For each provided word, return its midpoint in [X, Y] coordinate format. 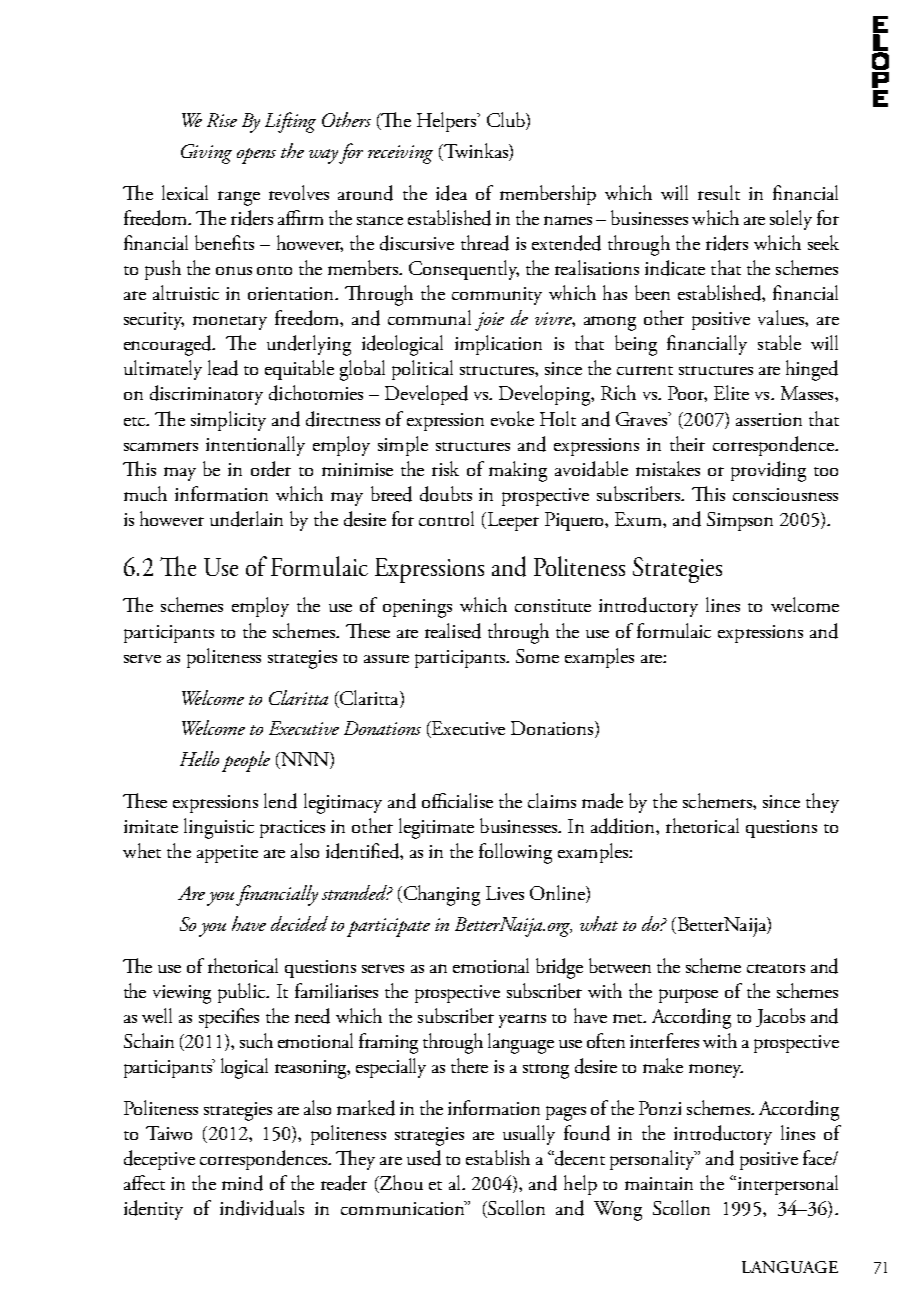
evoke [512, 418]
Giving [206, 154]
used [424, 1158]
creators [776, 968]
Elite [731, 392]
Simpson [740, 521]
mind [242, 1183]
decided [299, 923]
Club [507, 121]
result [719, 192]
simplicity [228, 421]
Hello [199, 758]
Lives [505, 893]
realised [453, 631]
